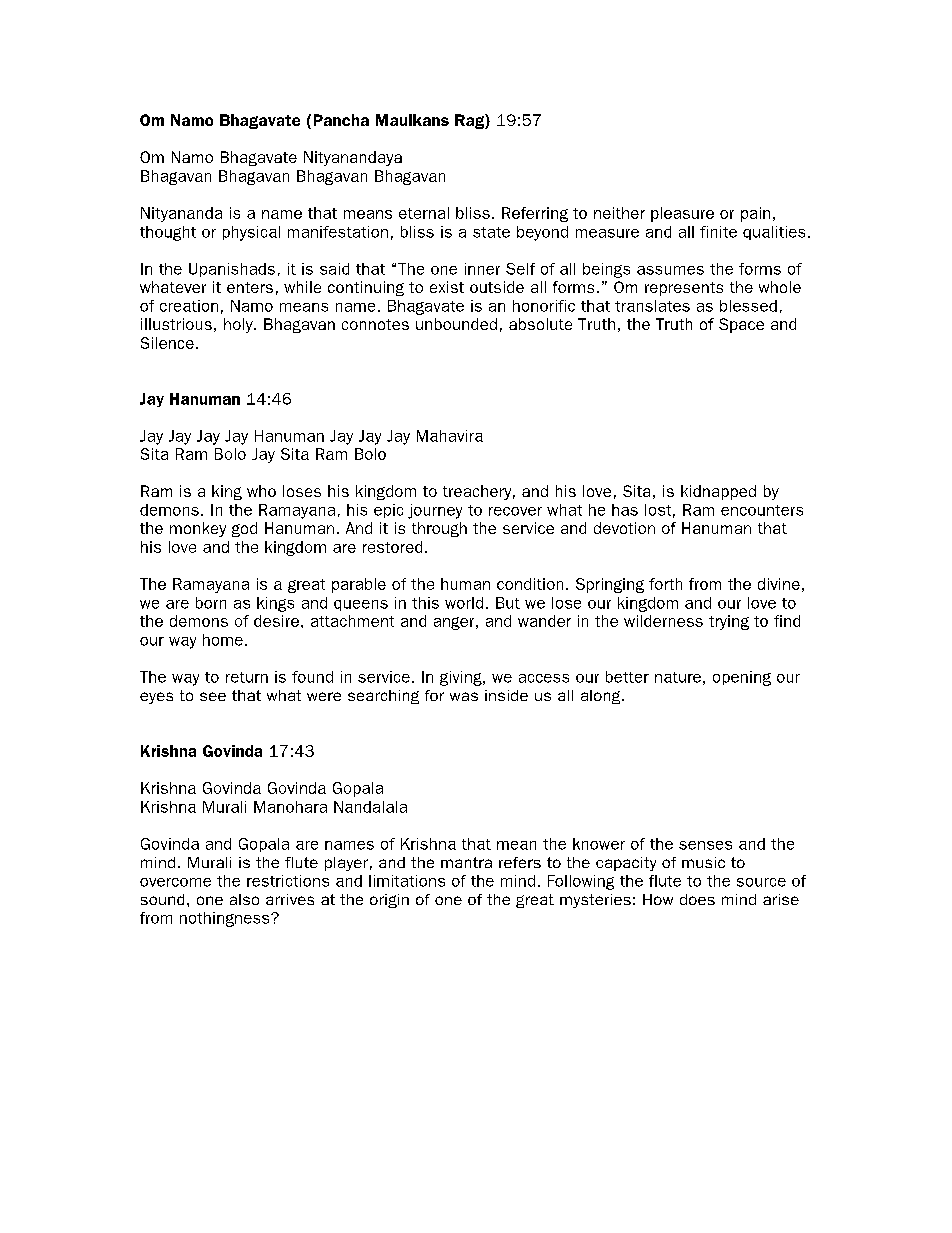 Image resolution: width=952 pixels, height=1233 pixels. What do you see at coordinates (718, 232) in the screenshot?
I see `finite` at bounding box center [718, 232].
